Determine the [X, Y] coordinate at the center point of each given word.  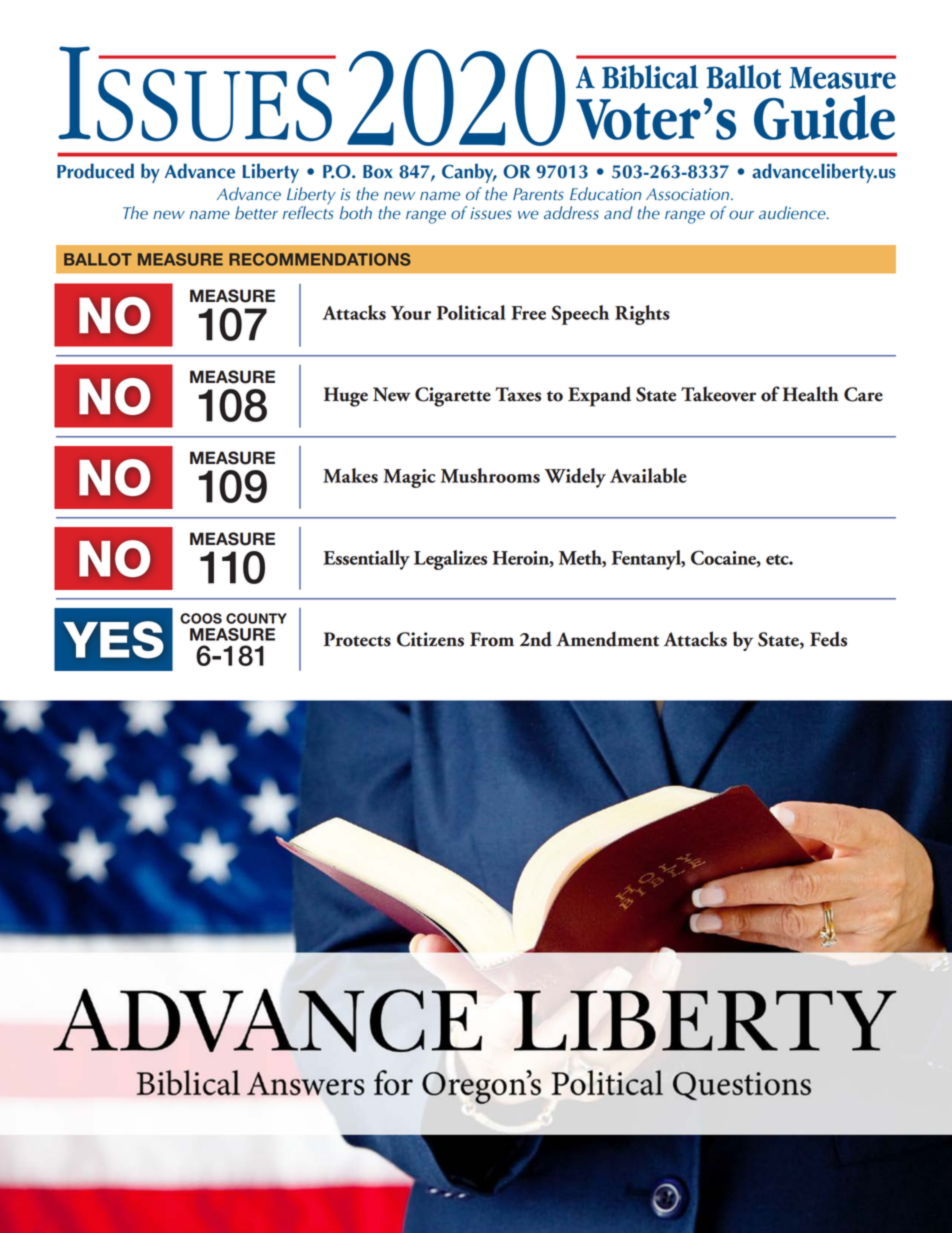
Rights [642, 315]
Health [811, 394]
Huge [346, 397]
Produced [95, 171]
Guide [824, 117]
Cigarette [453, 397]
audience [793, 213]
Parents [538, 194]
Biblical [650, 77]
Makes [350, 475]
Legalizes [450, 560]
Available [648, 475]
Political [471, 312]
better [256, 213]
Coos [201, 618]
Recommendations [320, 259]
